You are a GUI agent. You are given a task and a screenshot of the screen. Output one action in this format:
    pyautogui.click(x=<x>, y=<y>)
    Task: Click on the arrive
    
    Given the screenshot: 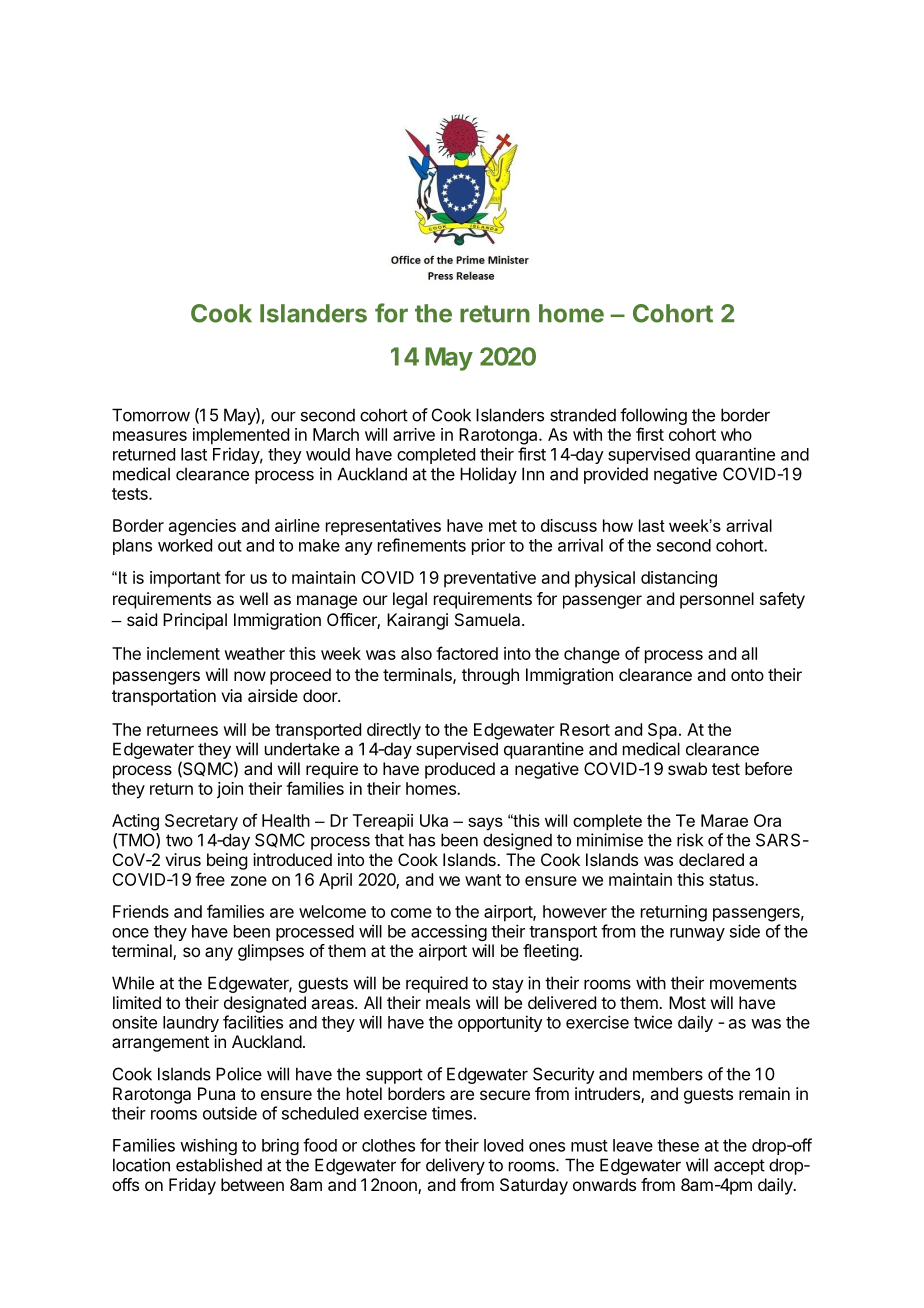 What is the action you would take?
    pyautogui.click(x=414, y=434)
